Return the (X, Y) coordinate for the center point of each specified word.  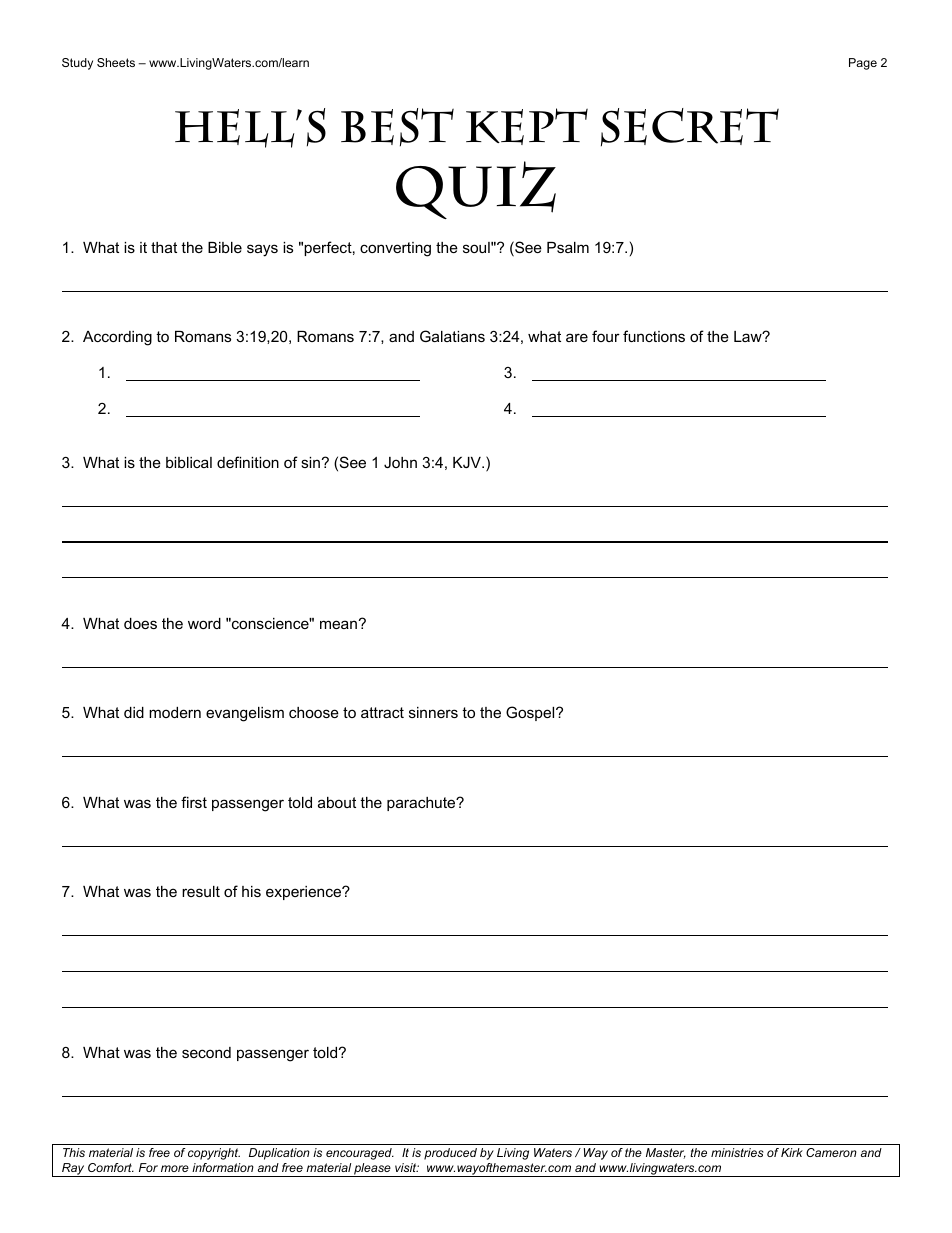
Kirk (792, 1152)
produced (450, 1154)
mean (338, 624)
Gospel (531, 713)
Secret (690, 127)
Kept (527, 126)
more (175, 1168)
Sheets (116, 62)
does (140, 623)
